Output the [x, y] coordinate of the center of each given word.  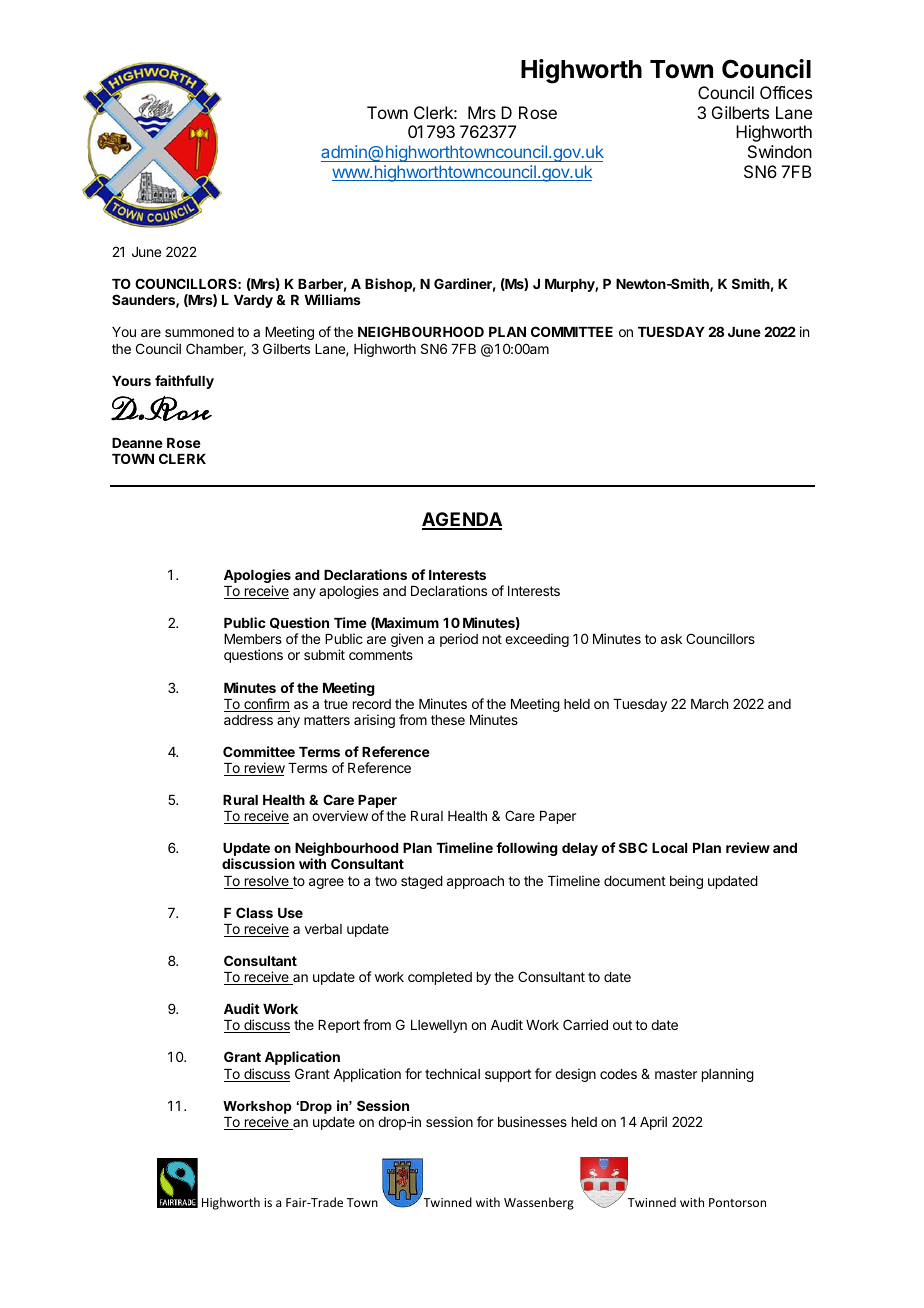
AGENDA [462, 520]
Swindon [780, 151]
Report [339, 1026]
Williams [332, 299]
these [448, 720]
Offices [786, 92]
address [248, 720]
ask [671, 639]
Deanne [137, 443]
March [709, 704]
